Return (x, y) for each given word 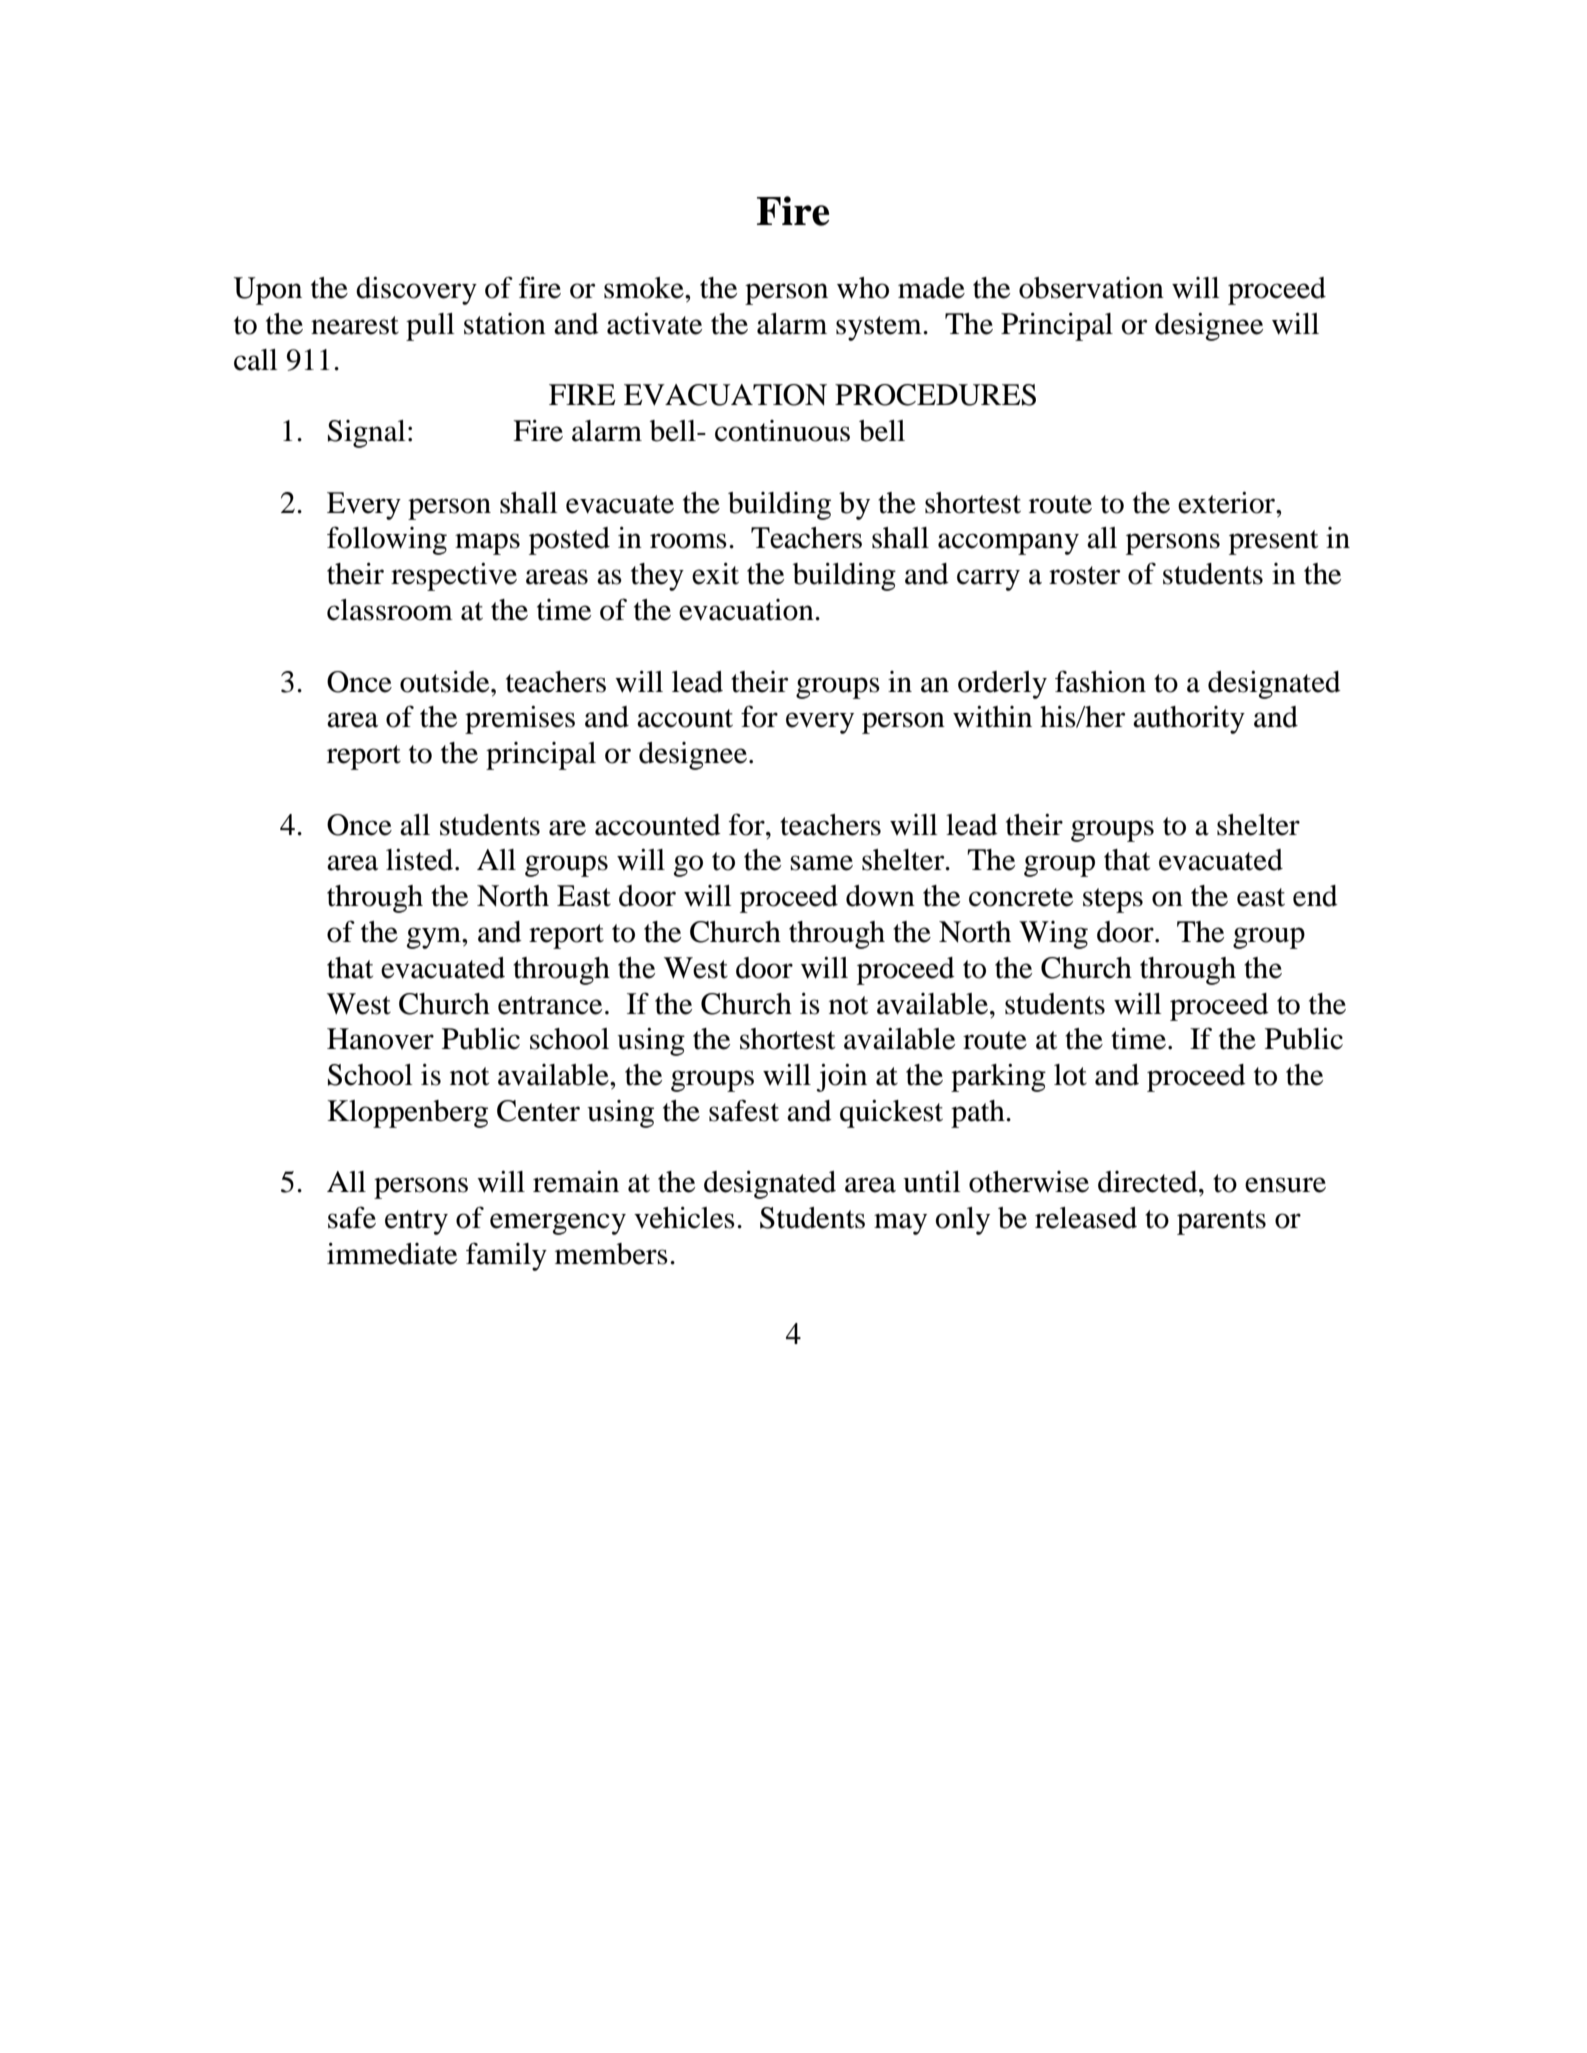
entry (416, 1222)
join (841, 1077)
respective (454, 577)
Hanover (380, 1039)
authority (1189, 720)
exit (715, 574)
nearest (355, 325)
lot (1070, 1075)
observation (1091, 288)
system (880, 328)
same (821, 863)
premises (520, 720)
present (1273, 542)
